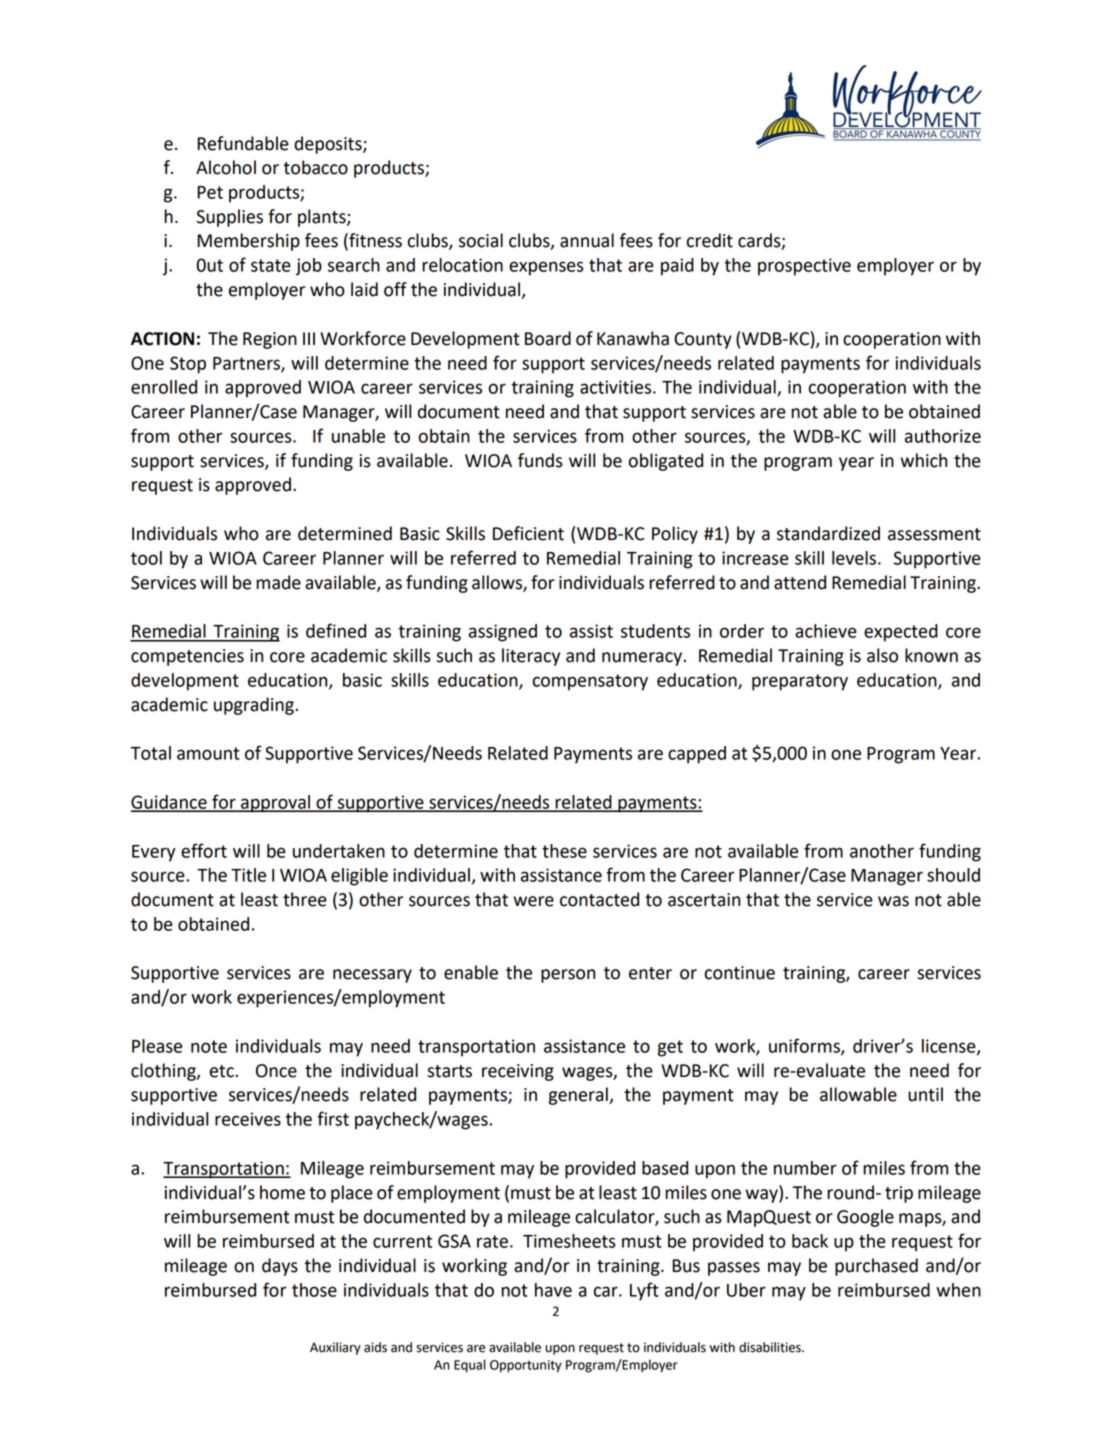 This screenshot has height=1439, width=1112. What do you see at coordinates (540, 460) in the screenshot?
I see `funds` at bounding box center [540, 460].
